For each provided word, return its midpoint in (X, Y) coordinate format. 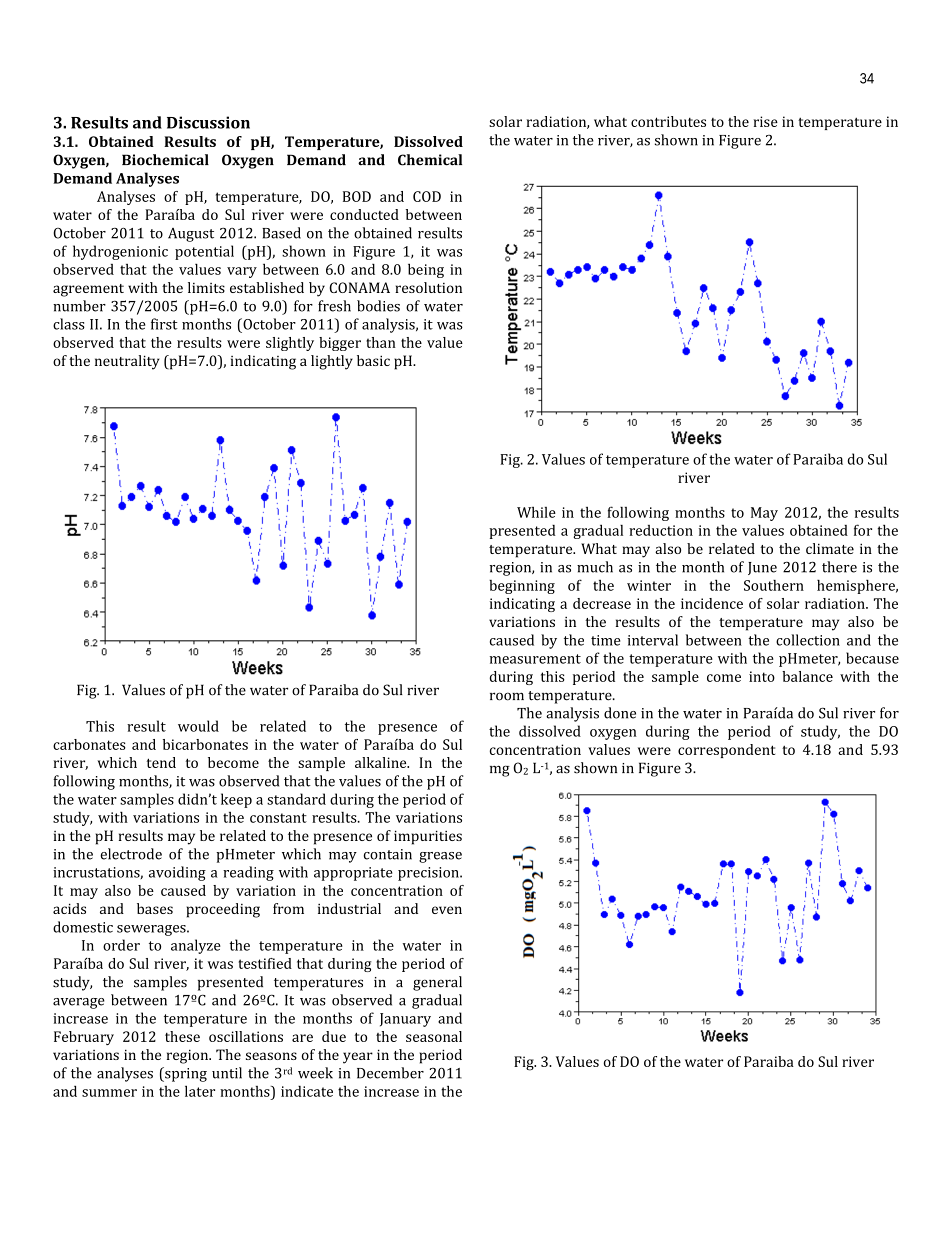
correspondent (726, 751)
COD (427, 196)
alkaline (382, 762)
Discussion (208, 122)
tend (161, 762)
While (536, 512)
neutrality (127, 362)
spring (185, 1074)
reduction (661, 530)
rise (766, 121)
